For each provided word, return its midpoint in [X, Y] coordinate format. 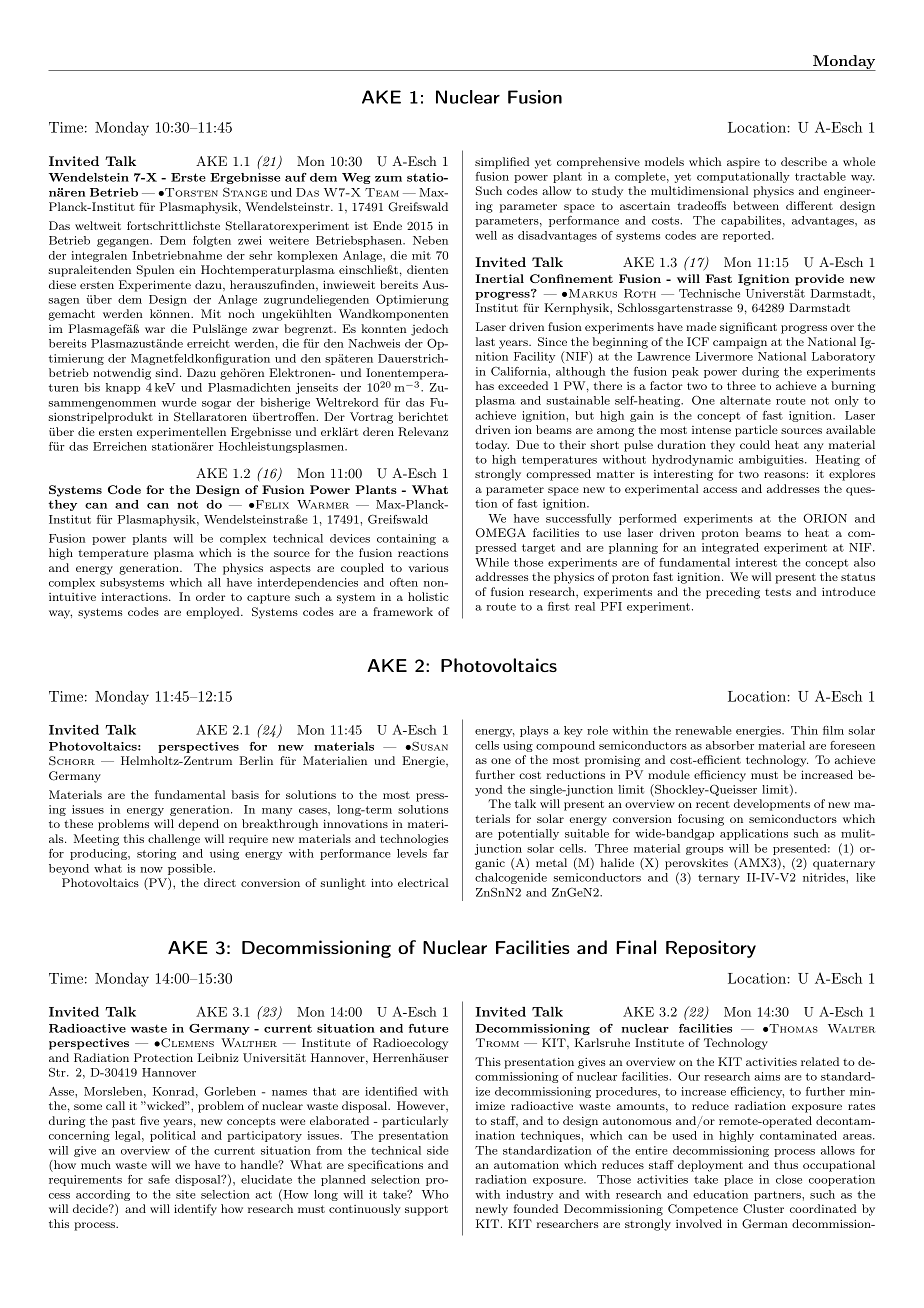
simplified [502, 163]
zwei [250, 240]
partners [778, 1196]
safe [159, 1179]
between [756, 205]
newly [492, 1210]
